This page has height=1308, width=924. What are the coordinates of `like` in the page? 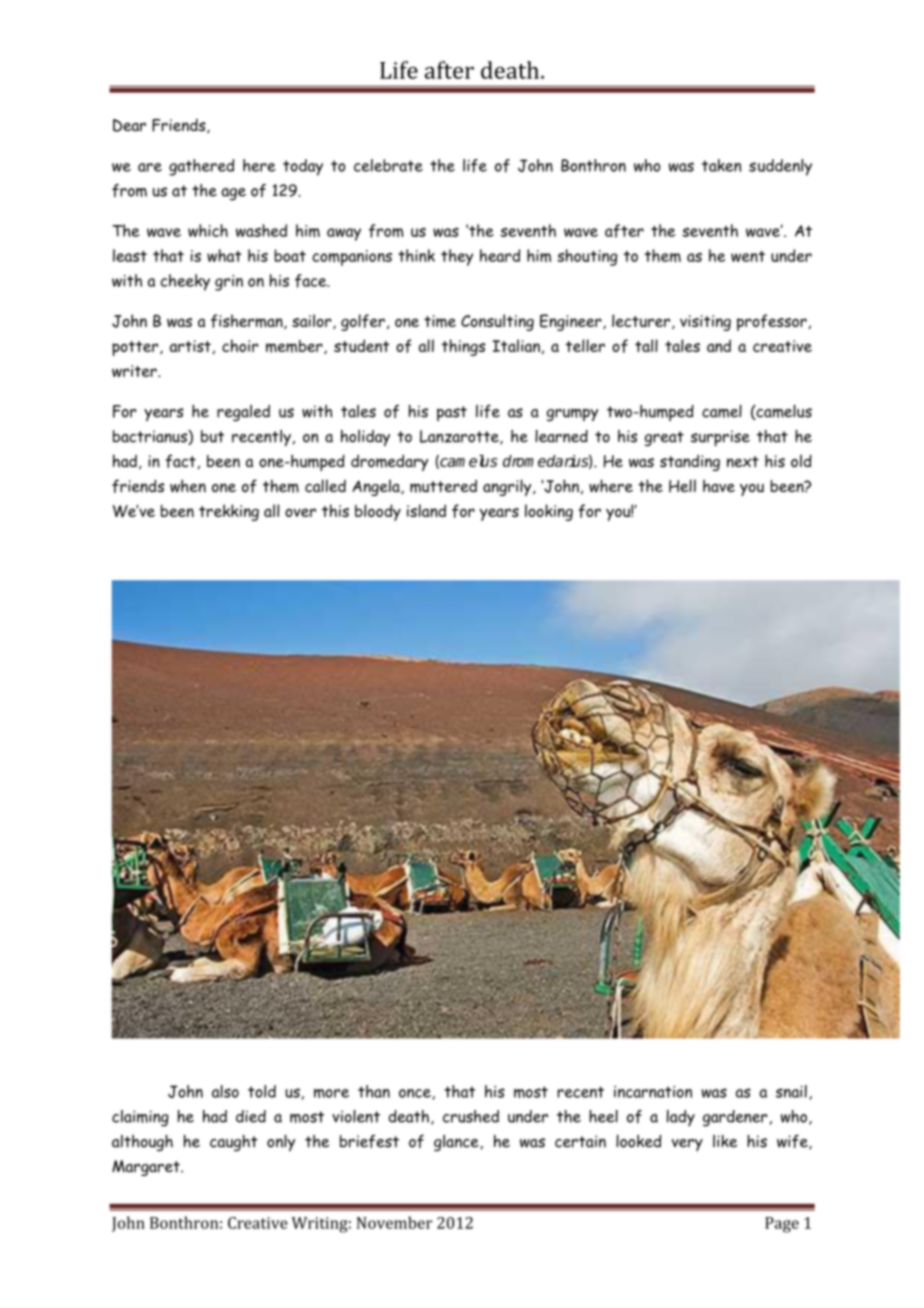 It's located at (725, 1141).
